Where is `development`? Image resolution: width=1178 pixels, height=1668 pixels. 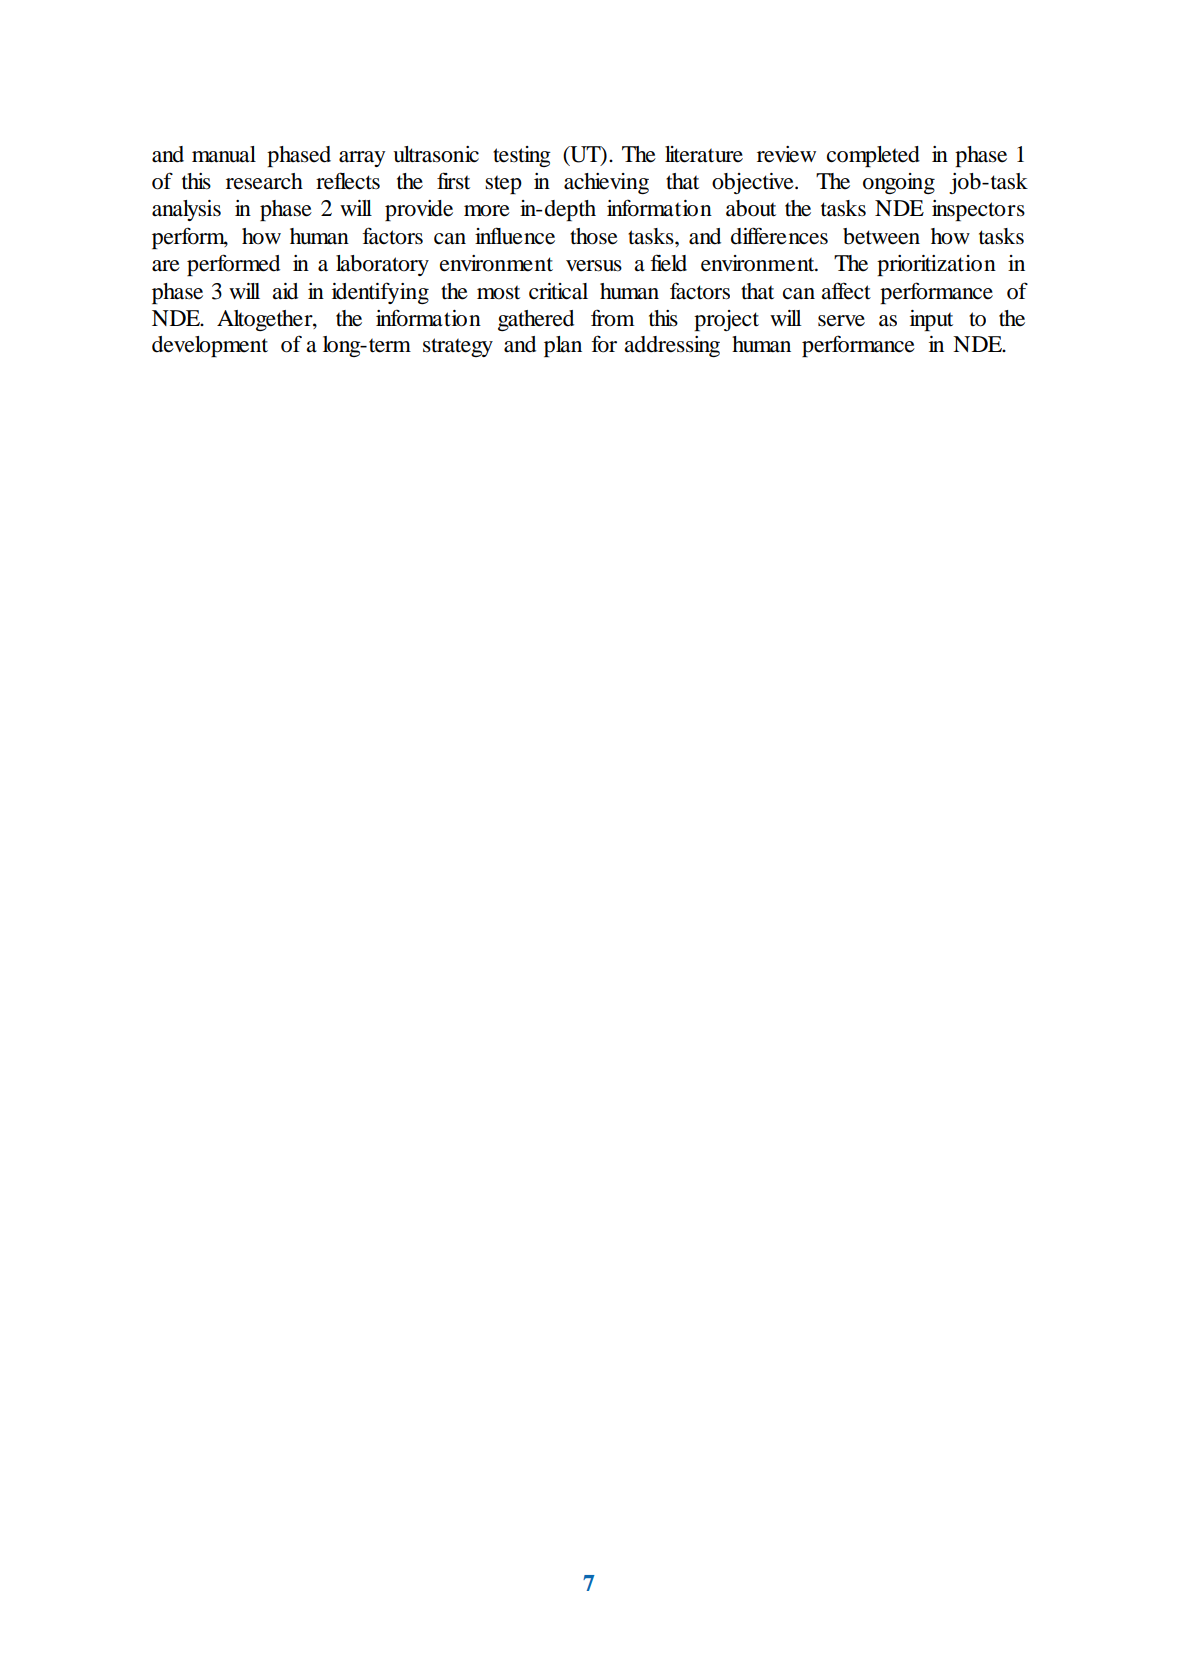 development is located at coordinates (210, 346).
